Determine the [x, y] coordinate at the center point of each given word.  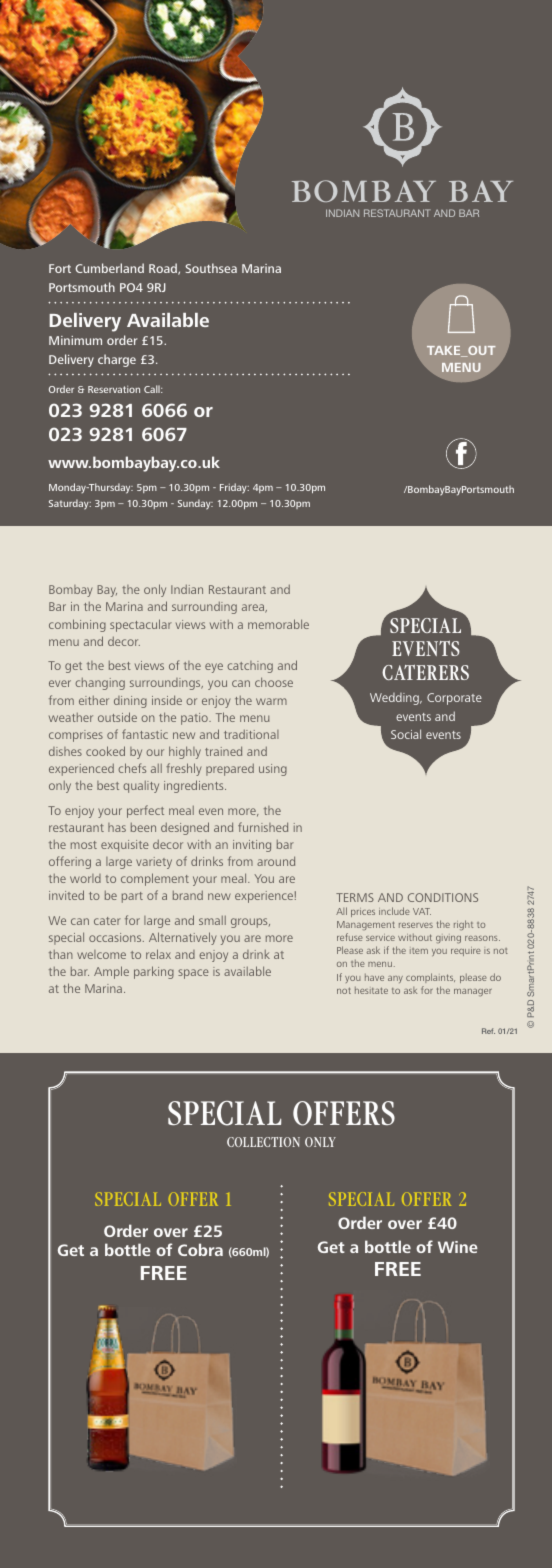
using [273, 770]
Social [406, 734]
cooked [105, 751]
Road [164, 269]
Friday [234, 488]
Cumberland [109, 268]
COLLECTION [263, 1142]
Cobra [200, 1249]
